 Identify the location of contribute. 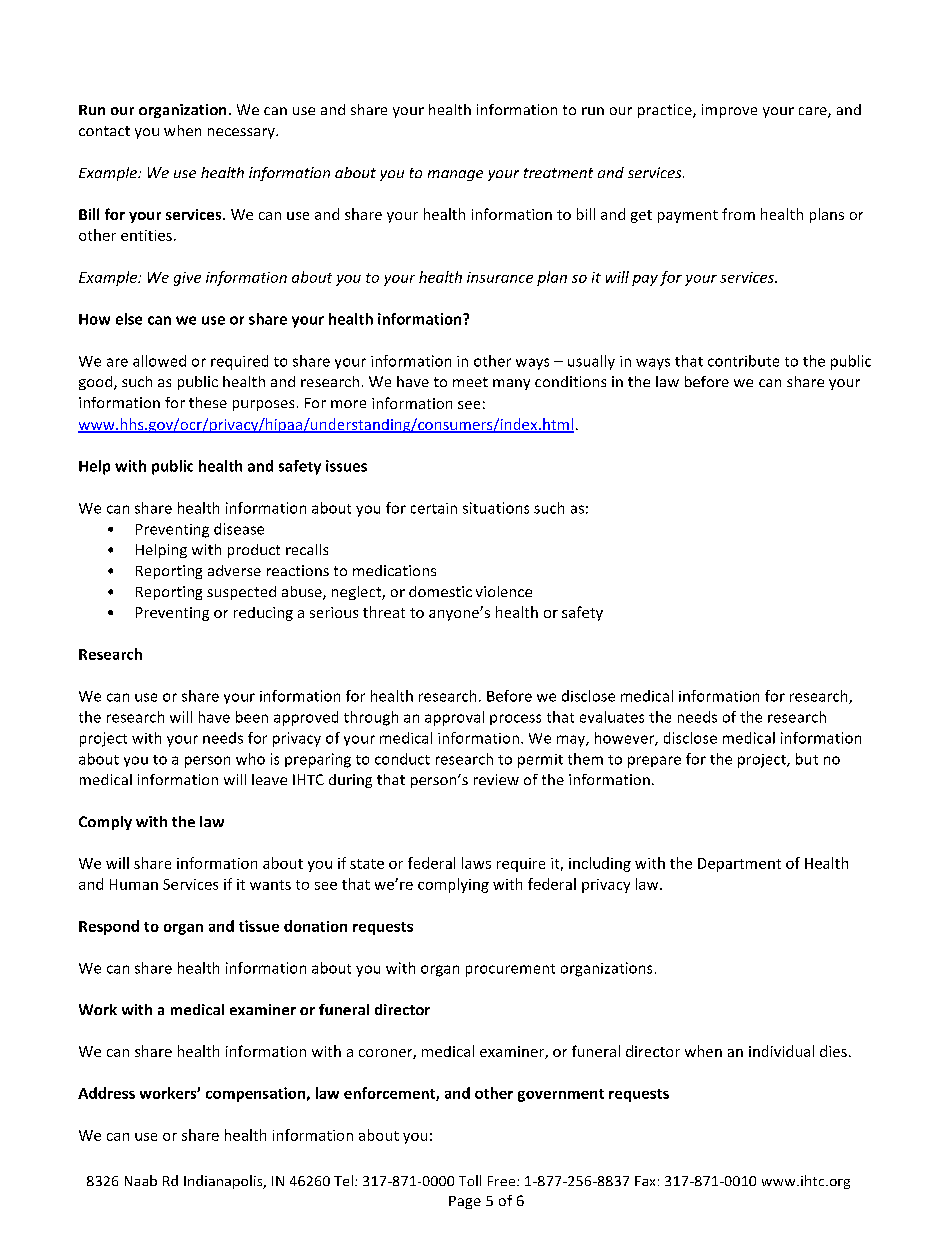
(743, 361).
